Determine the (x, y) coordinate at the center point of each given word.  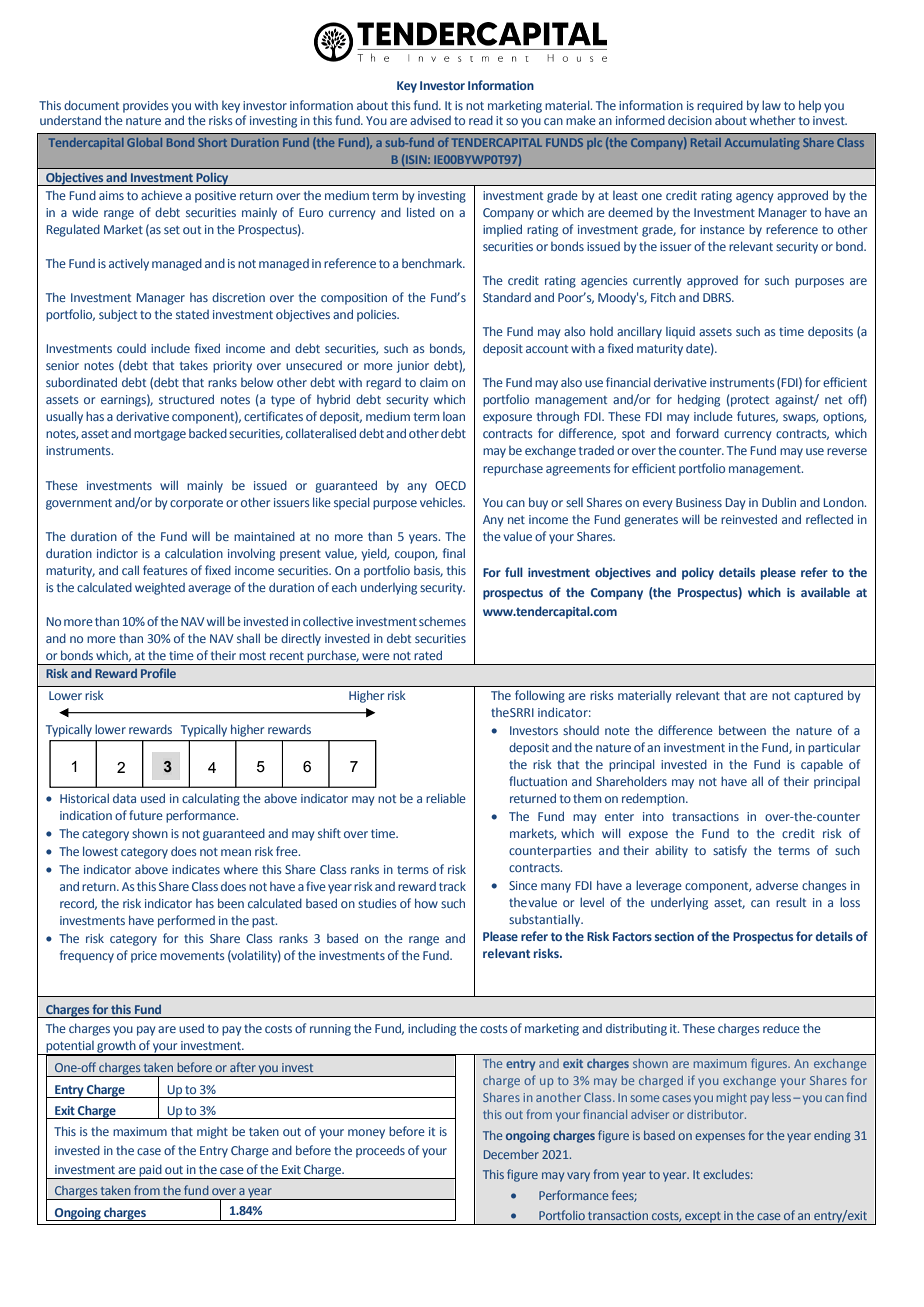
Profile (158, 673)
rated (428, 655)
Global (144, 142)
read (481, 120)
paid (150, 1172)
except (703, 1218)
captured (818, 697)
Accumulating (762, 144)
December (511, 1154)
